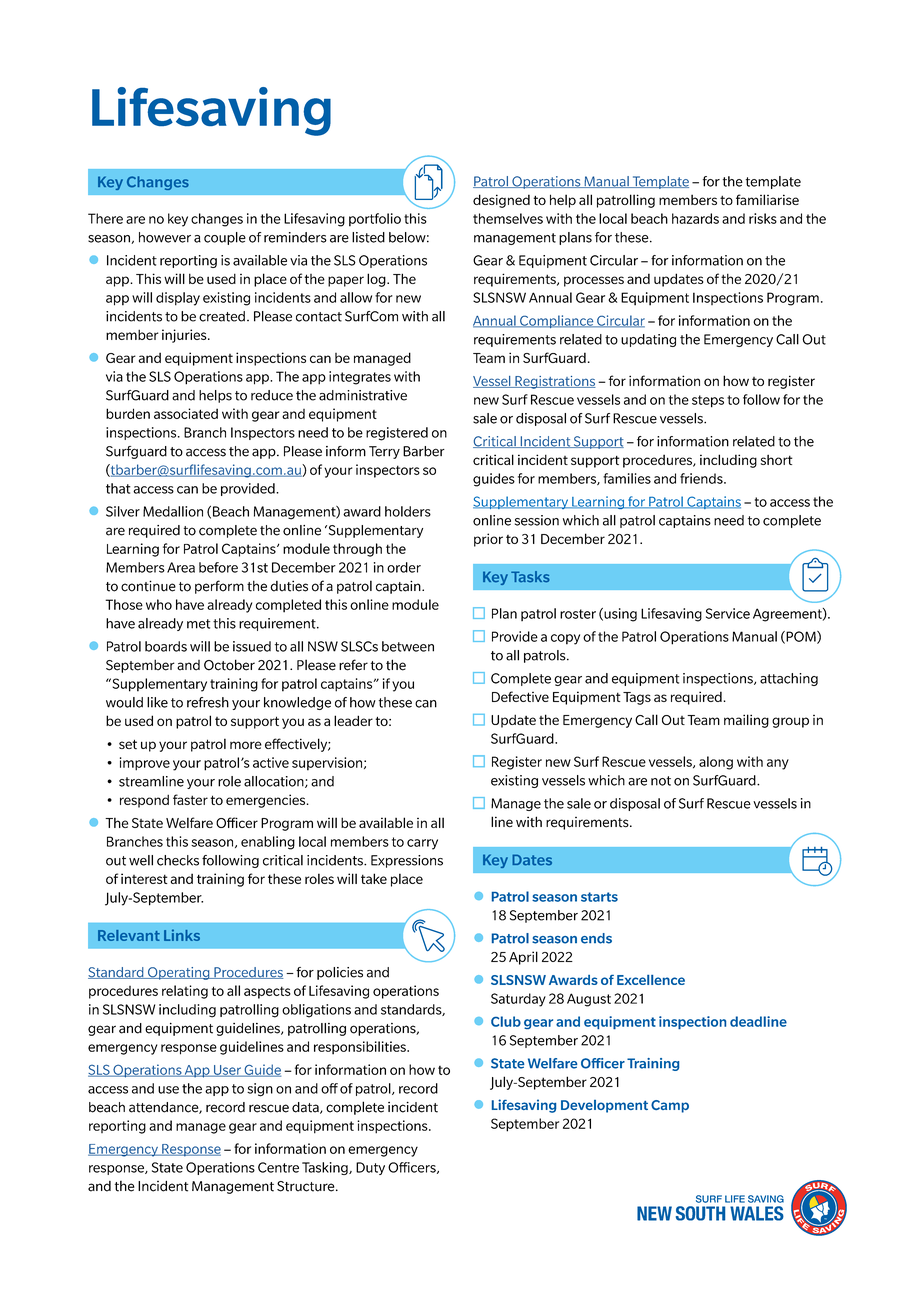 The width and height of the page is (924, 1308). Describe the element at coordinates (508, 218) in the page. I see `themselves` at that location.
